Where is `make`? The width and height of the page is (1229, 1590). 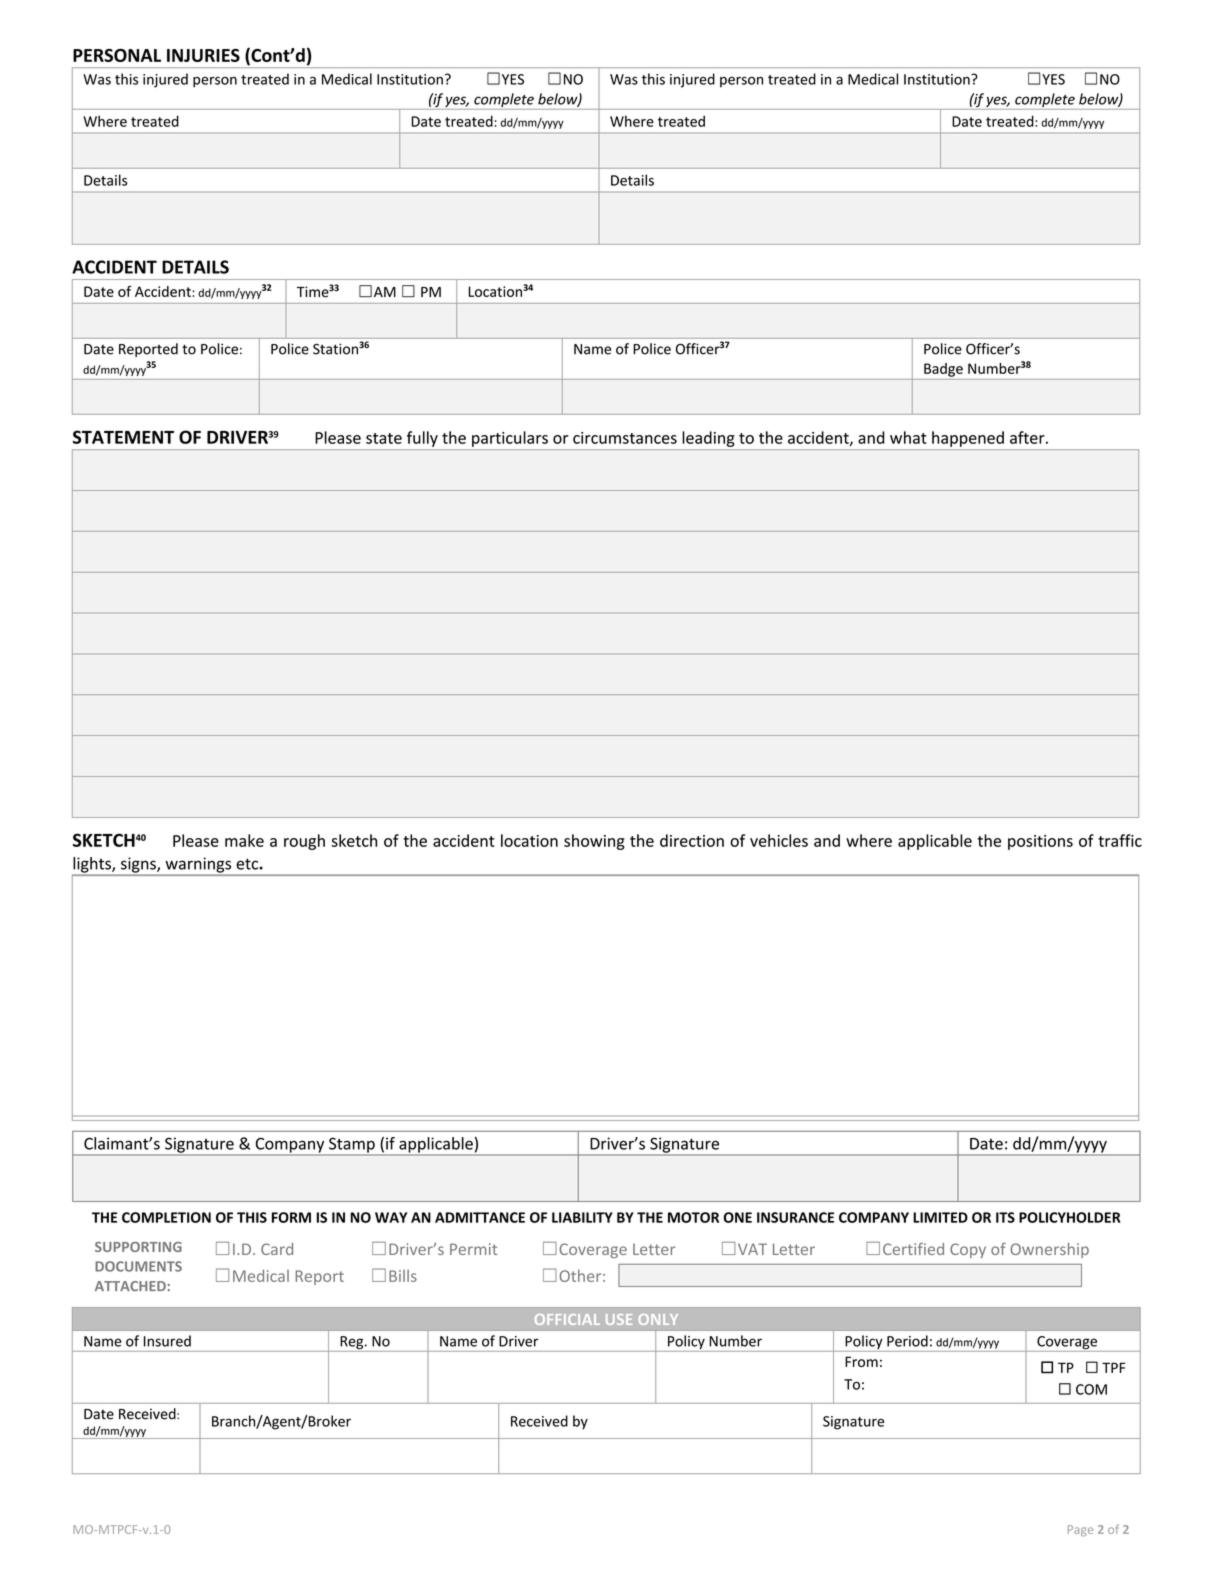
make is located at coordinates (244, 840).
